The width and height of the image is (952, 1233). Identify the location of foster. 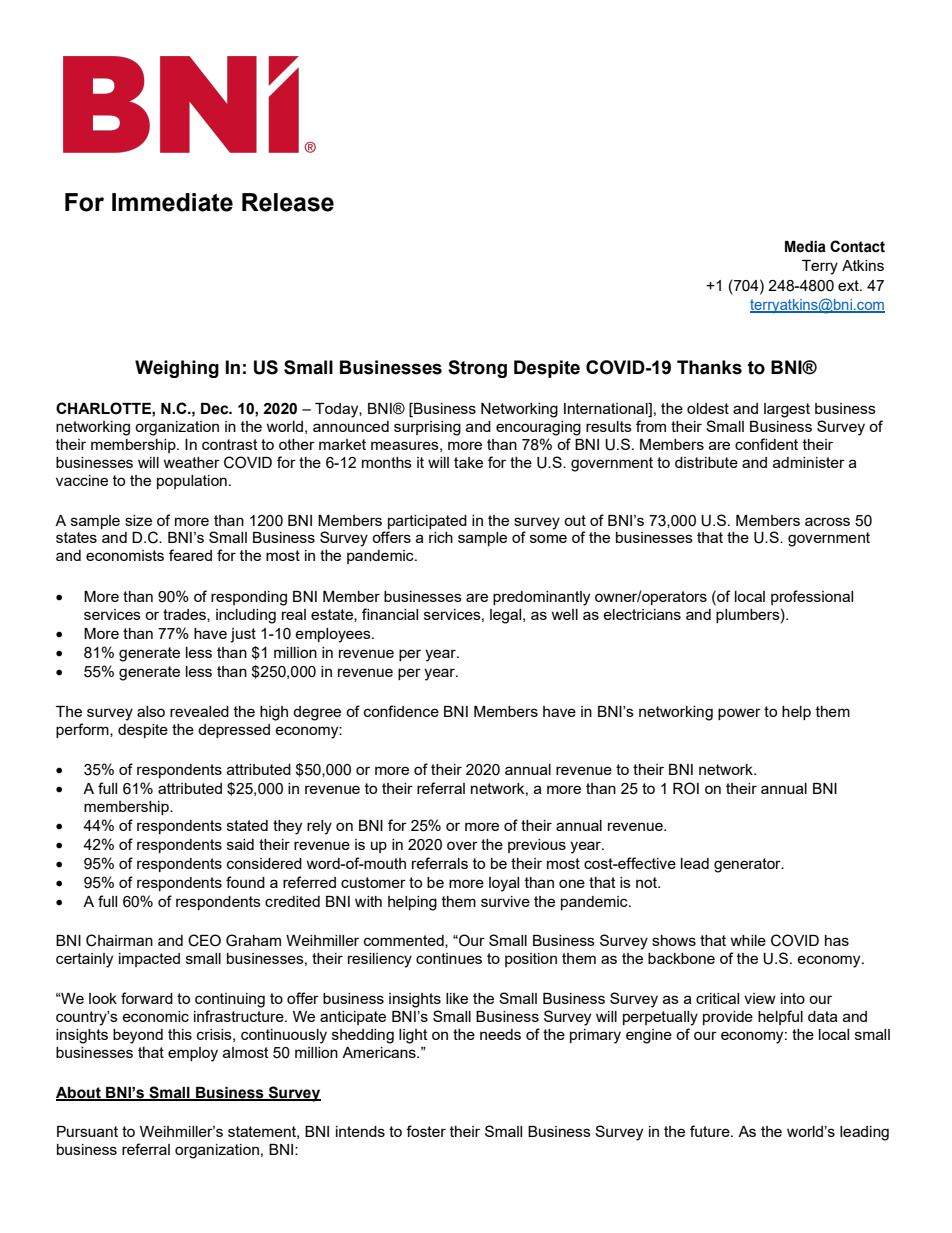
(426, 1131).
